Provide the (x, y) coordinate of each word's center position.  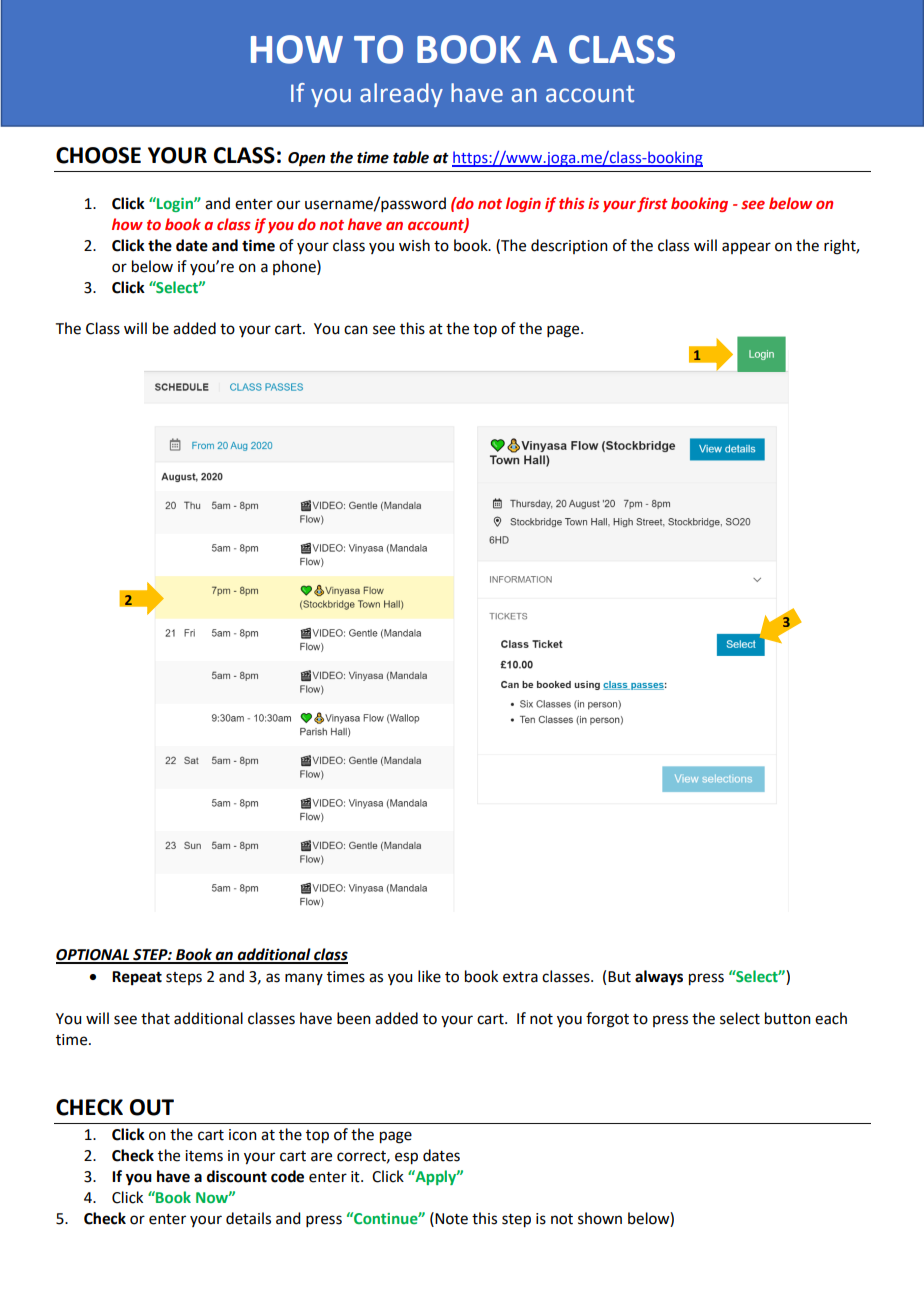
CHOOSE (98, 155)
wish (414, 245)
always (659, 978)
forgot (607, 1020)
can (356, 330)
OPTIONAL (94, 956)
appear (746, 248)
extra (520, 977)
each (831, 1018)
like (429, 976)
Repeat (137, 978)
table (411, 157)
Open (306, 159)
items (204, 1156)
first (652, 204)
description (569, 246)
